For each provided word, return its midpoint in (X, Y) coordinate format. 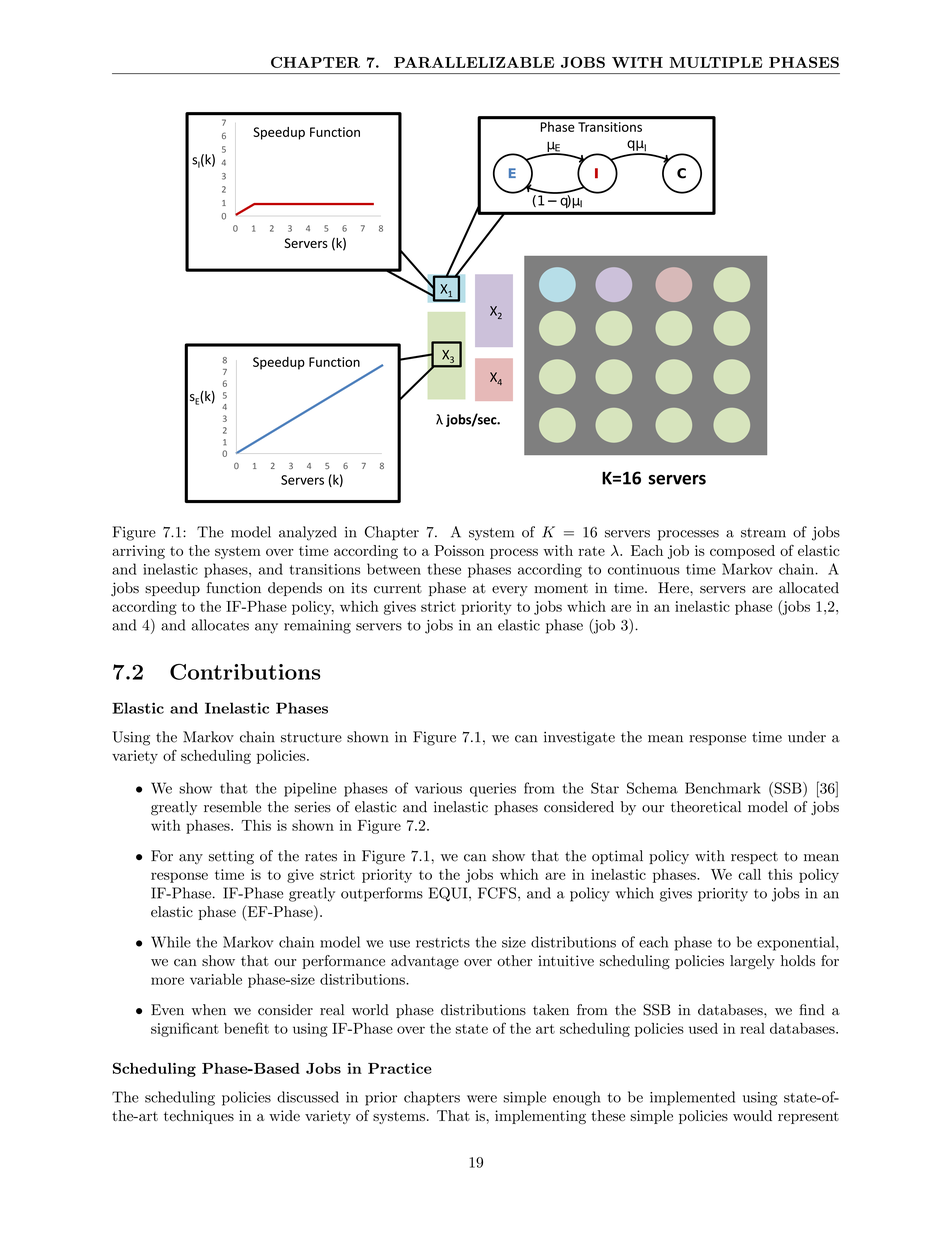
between (394, 569)
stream (763, 533)
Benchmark (723, 788)
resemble (232, 807)
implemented (692, 1098)
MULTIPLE (716, 62)
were (482, 1099)
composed (742, 552)
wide (284, 1115)
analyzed (308, 533)
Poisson (460, 550)
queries (493, 790)
